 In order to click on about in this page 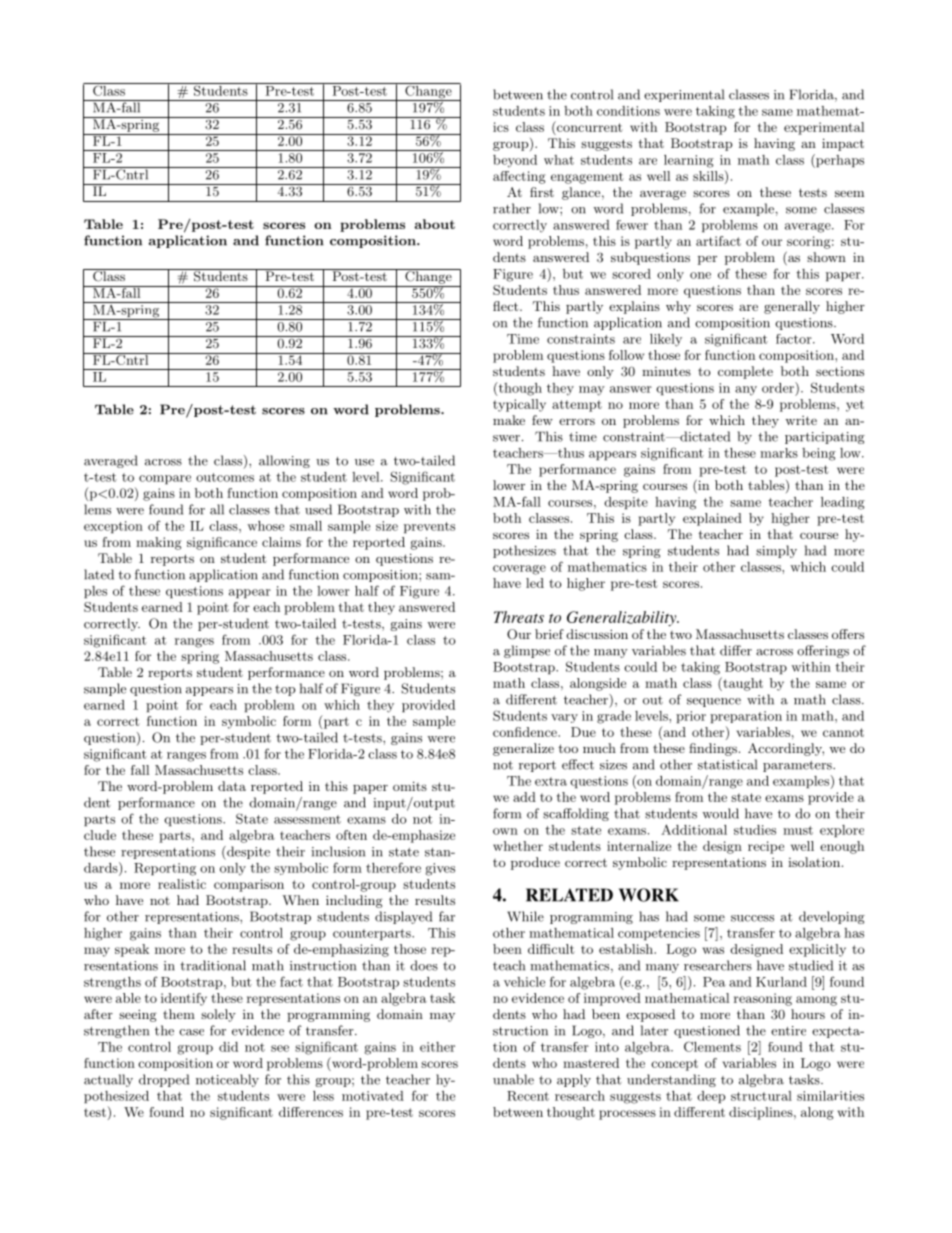, I will do `click(434, 224)`.
